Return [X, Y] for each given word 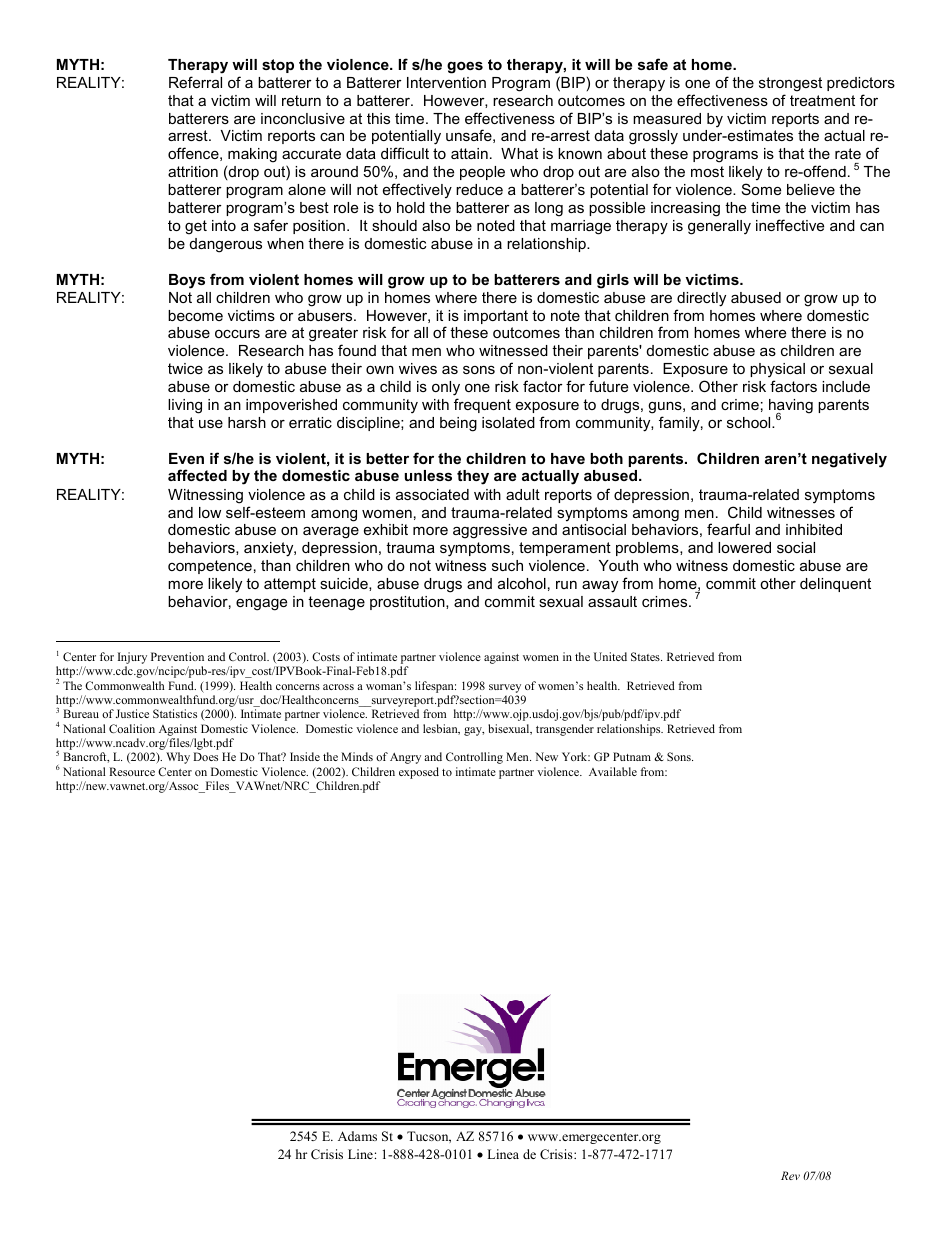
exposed [419, 773]
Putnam [632, 756]
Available [613, 771]
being [458, 424]
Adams [357, 1136]
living [185, 406]
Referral [195, 82]
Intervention [446, 82]
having [791, 407]
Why [178, 758]
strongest [790, 84]
